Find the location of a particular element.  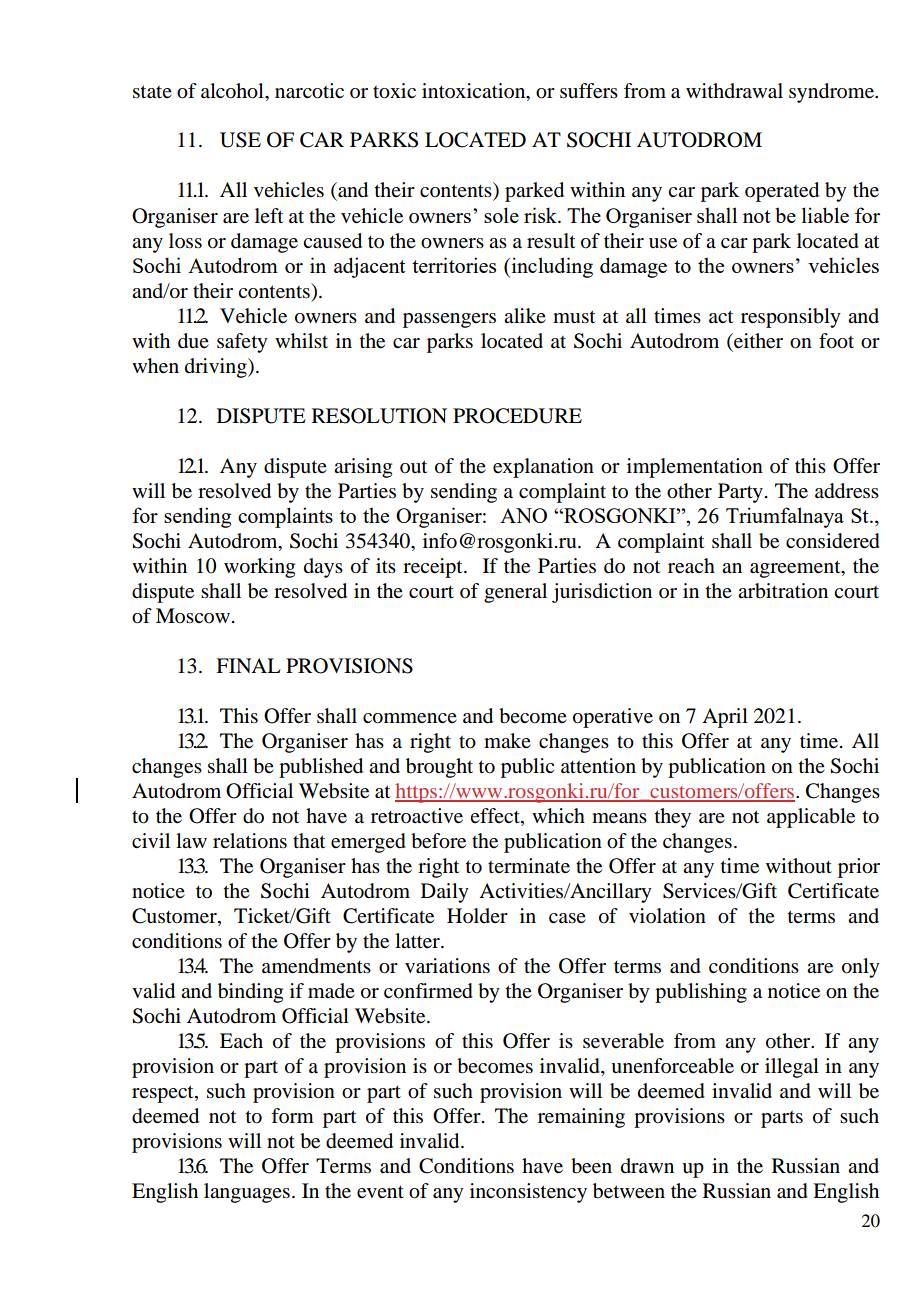

make is located at coordinates (507, 740).
